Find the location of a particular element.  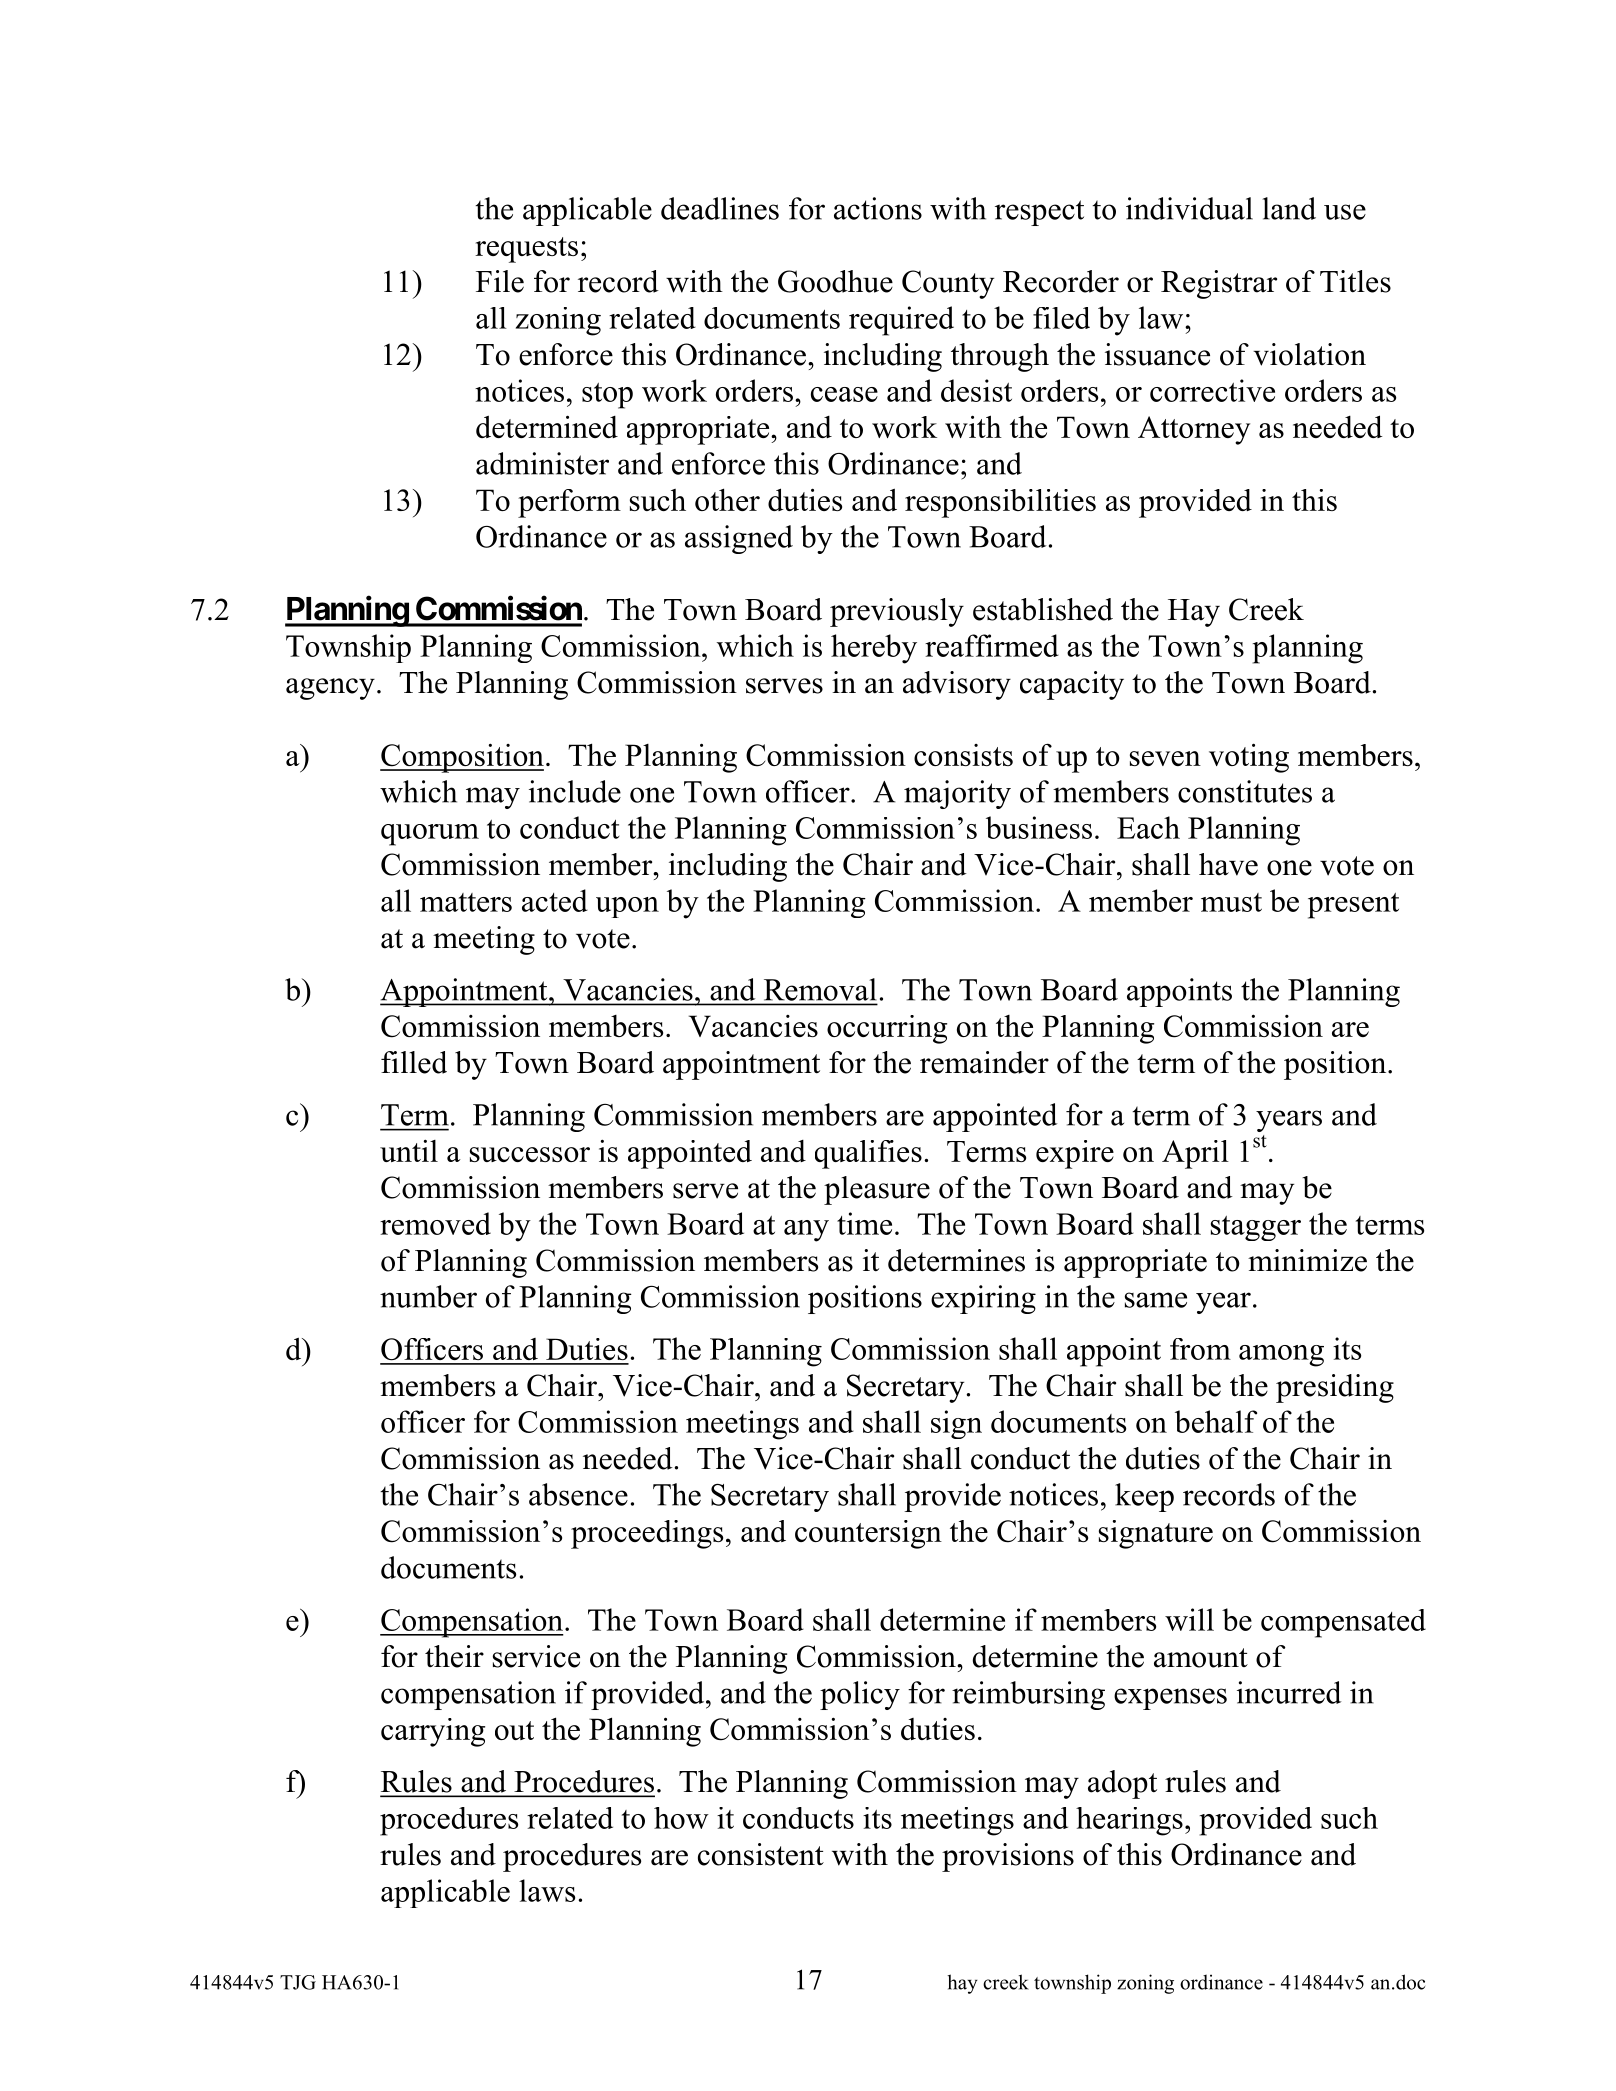

majority is located at coordinates (957, 794).
